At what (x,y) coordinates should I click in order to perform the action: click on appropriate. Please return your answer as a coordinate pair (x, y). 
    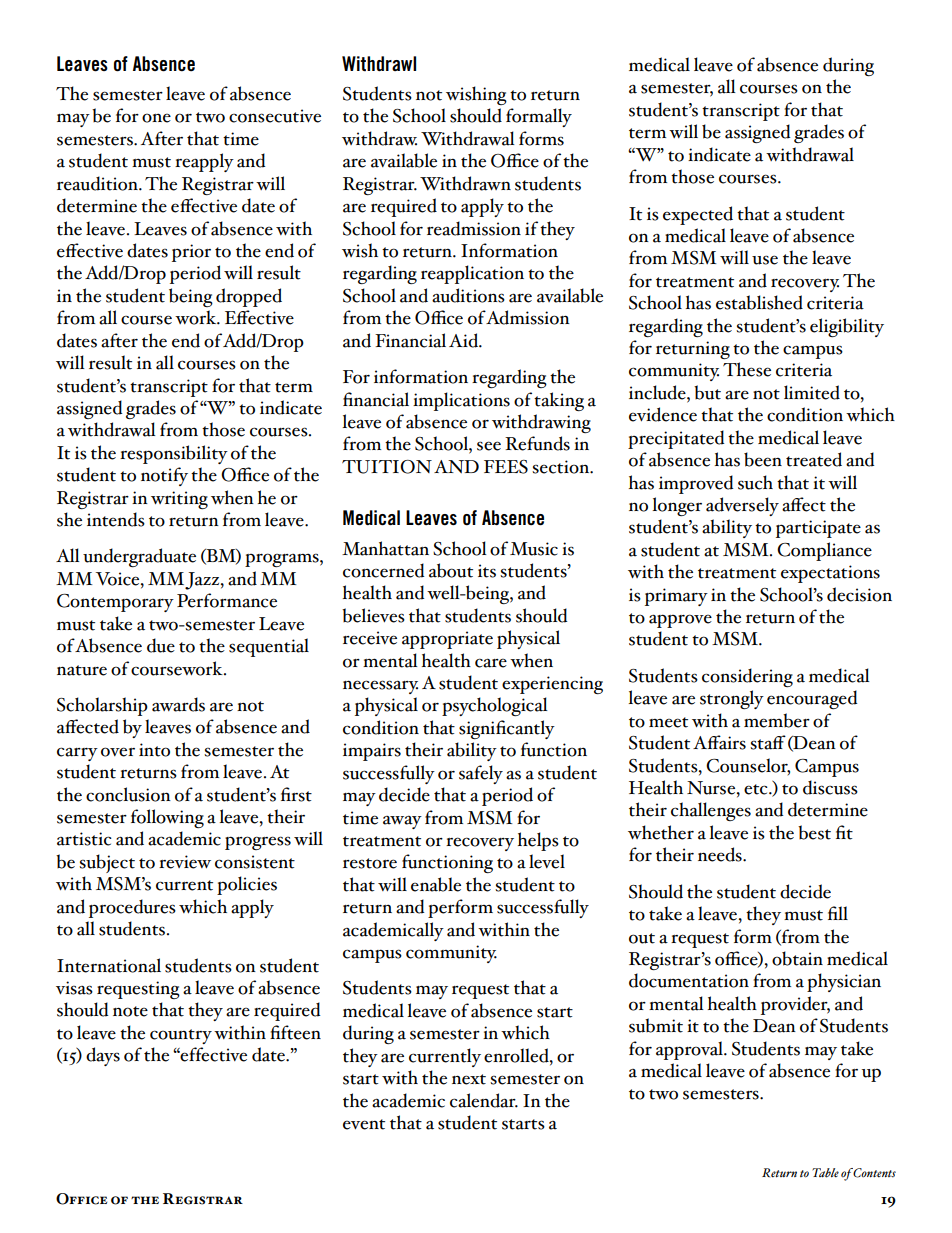
    Looking at the image, I should click on (447, 640).
